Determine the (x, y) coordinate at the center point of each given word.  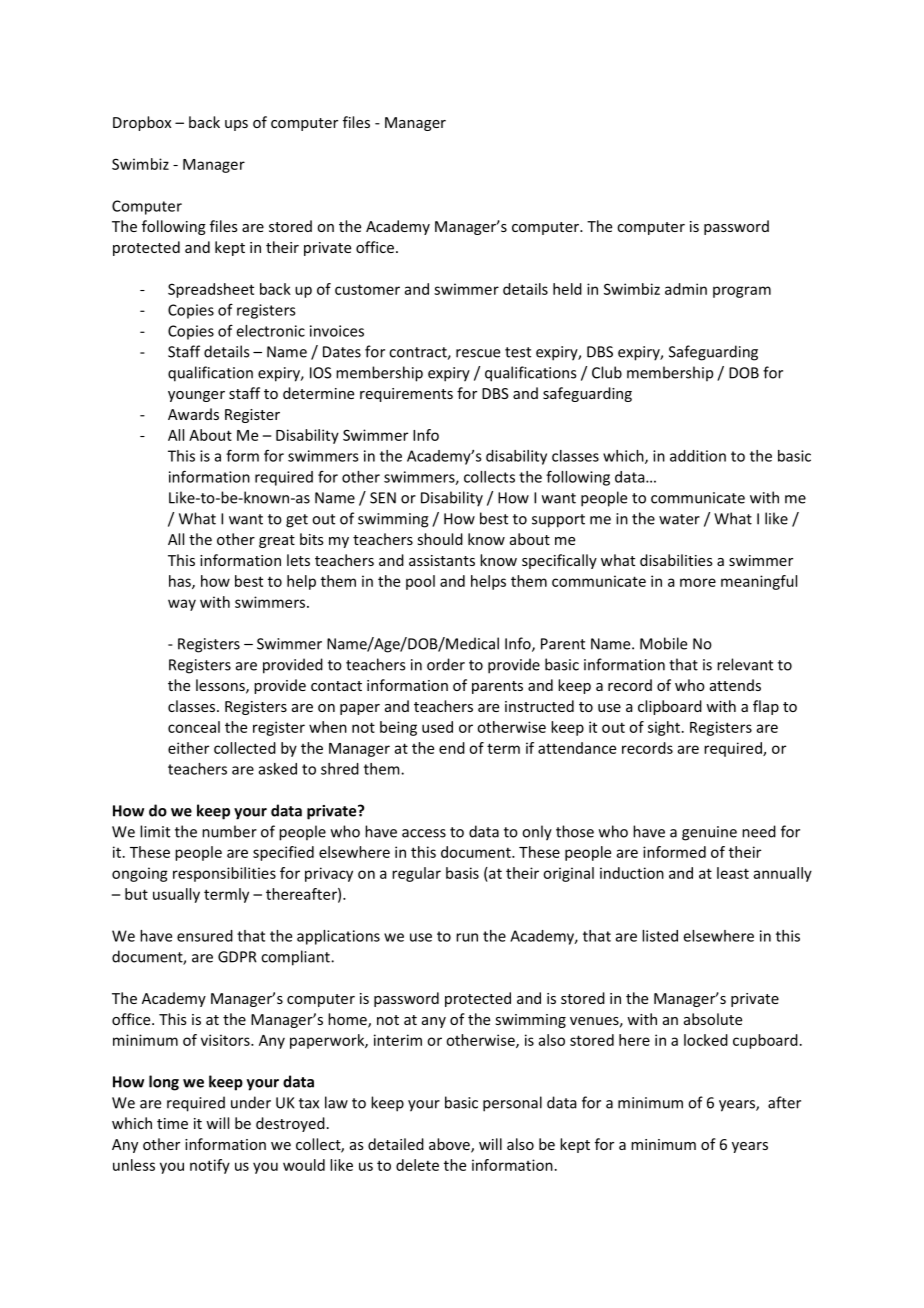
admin (686, 289)
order (446, 664)
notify (210, 1166)
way (182, 605)
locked (706, 1040)
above (450, 1145)
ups (236, 125)
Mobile (663, 643)
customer (367, 289)
